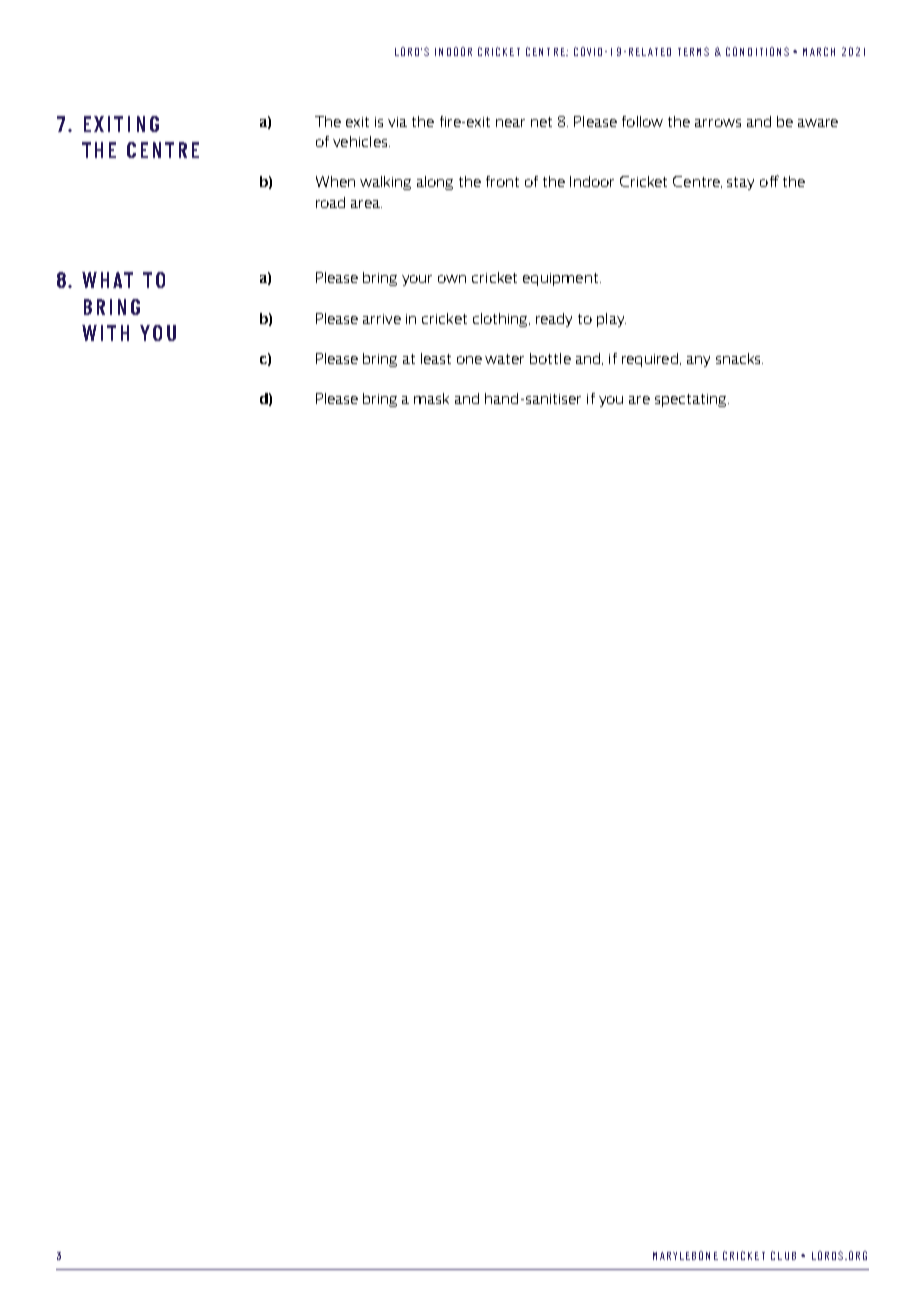 This page has height=1308, width=924. Describe the element at coordinates (611, 320) in the page. I see `play` at that location.
